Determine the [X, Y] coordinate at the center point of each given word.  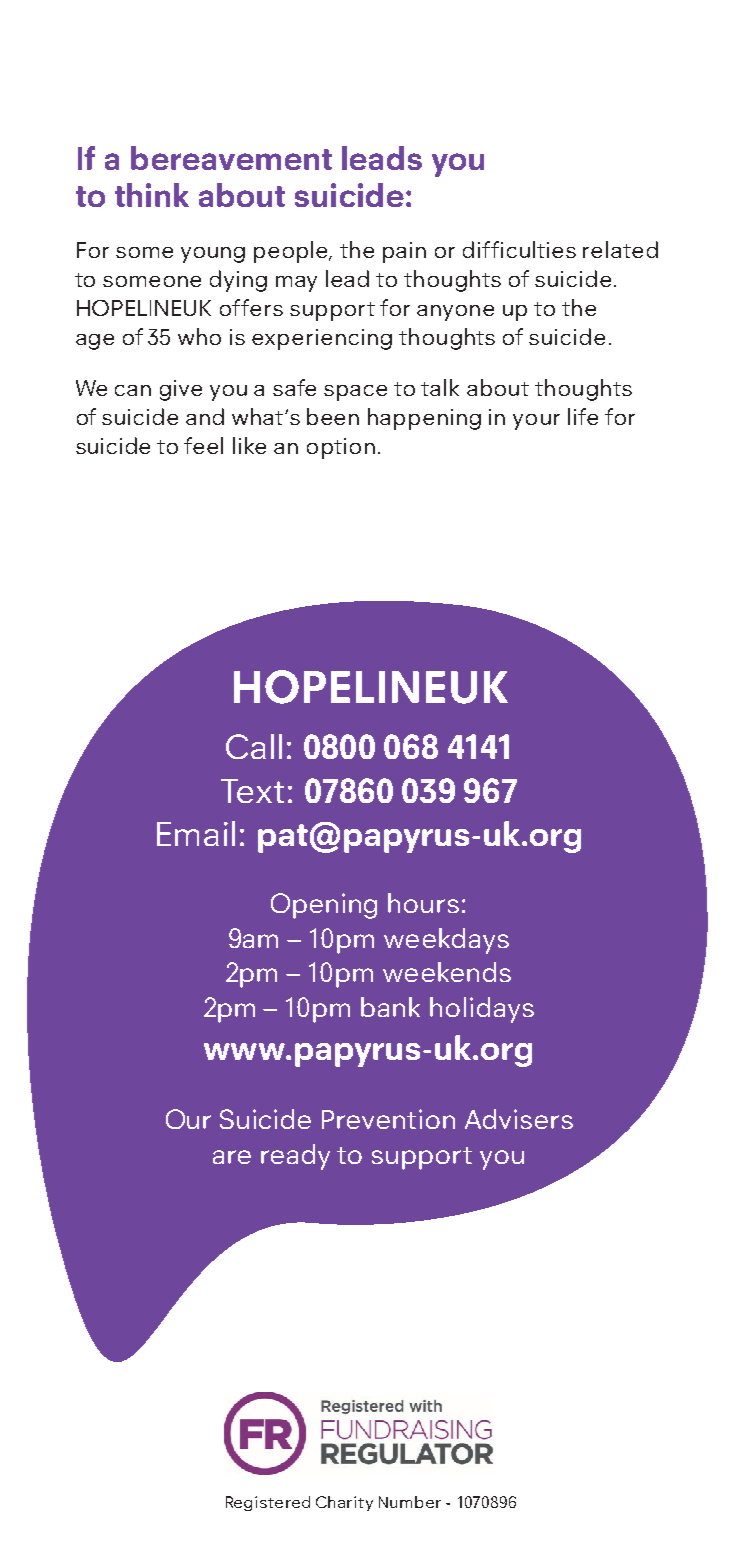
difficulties [519, 249]
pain [404, 252]
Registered [268, 1503]
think [152, 195]
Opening [324, 906]
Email [196, 833]
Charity [344, 1503]
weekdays [446, 941]
